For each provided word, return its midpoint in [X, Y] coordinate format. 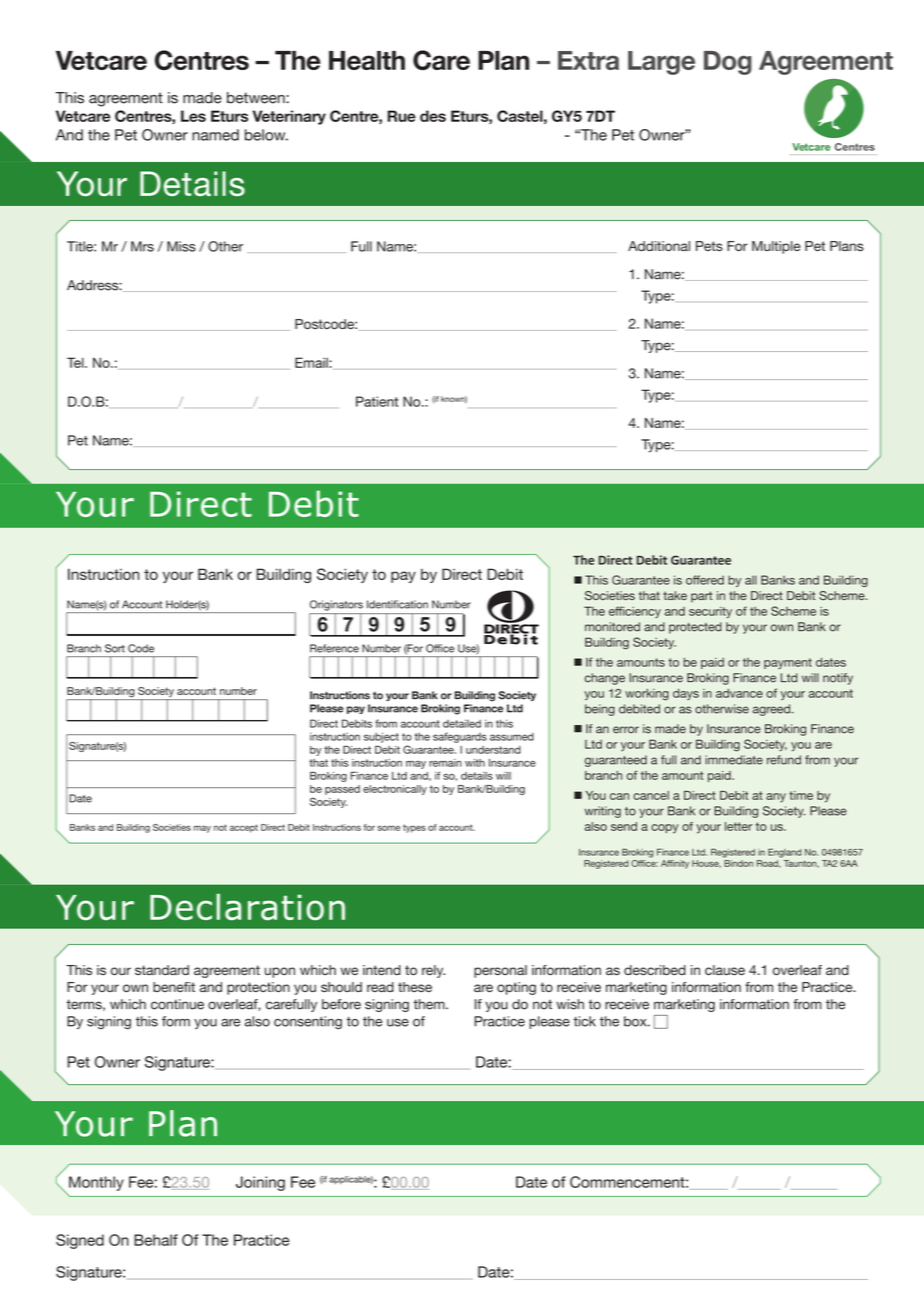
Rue [401, 116]
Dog [728, 63]
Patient [377, 401]
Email [312, 362]
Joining [260, 1183]
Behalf [156, 1240]
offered [705, 580]
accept [244, 828]
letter [738, 826]
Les [193, 116]
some [388, 828]
